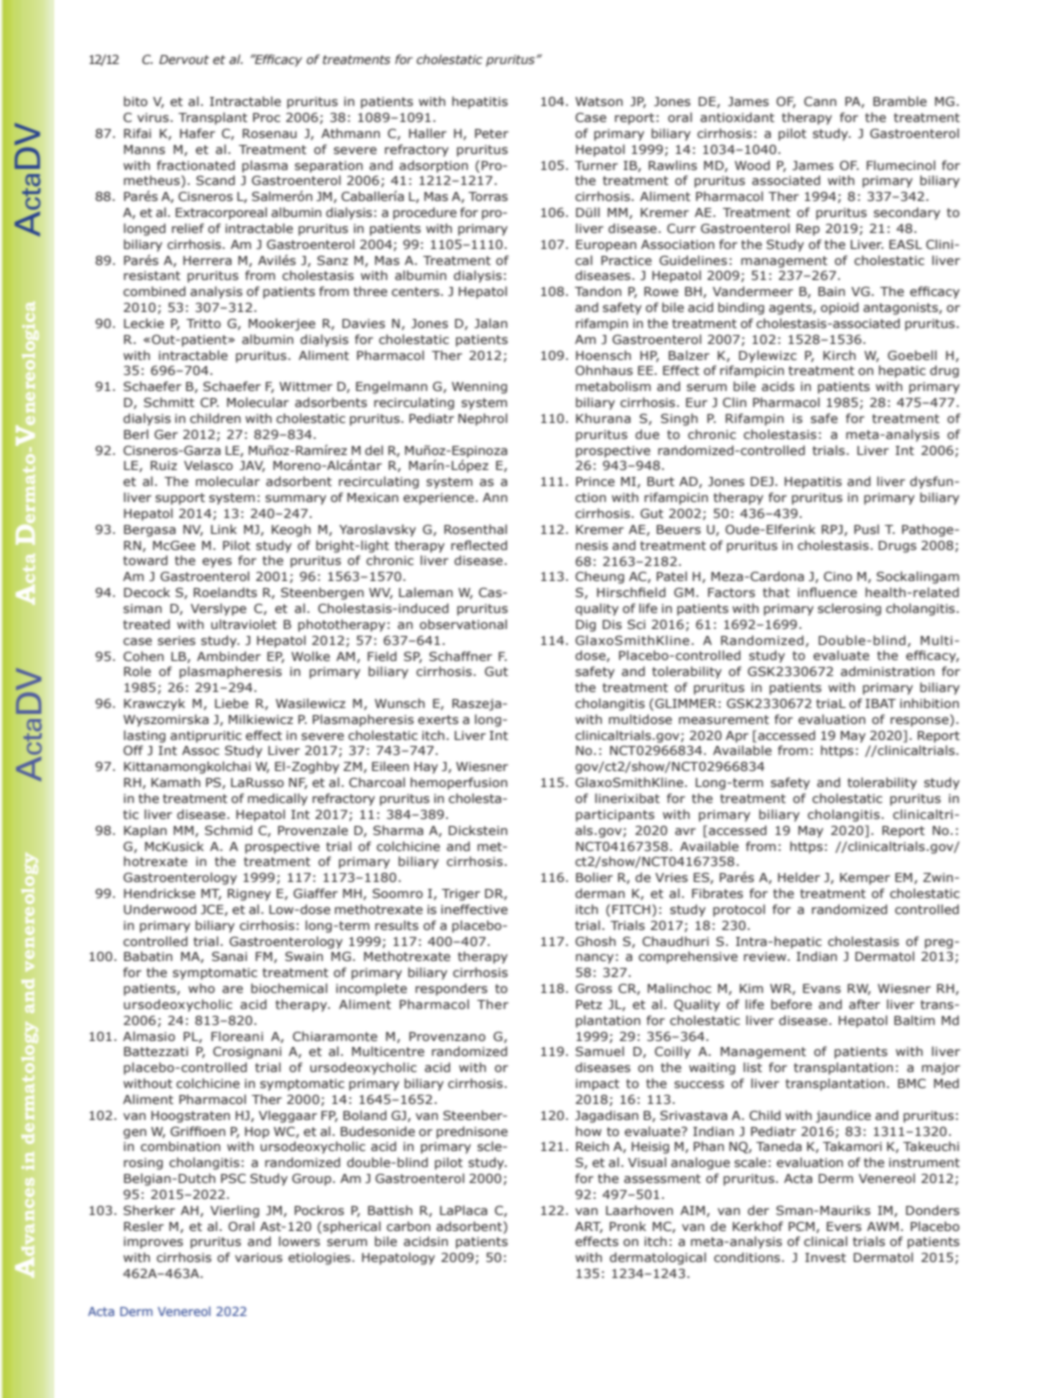 This document has width=1048, height=1398. Describe the element at coordinates (169, 402) in the document. I see `Schmitt` at that location.
